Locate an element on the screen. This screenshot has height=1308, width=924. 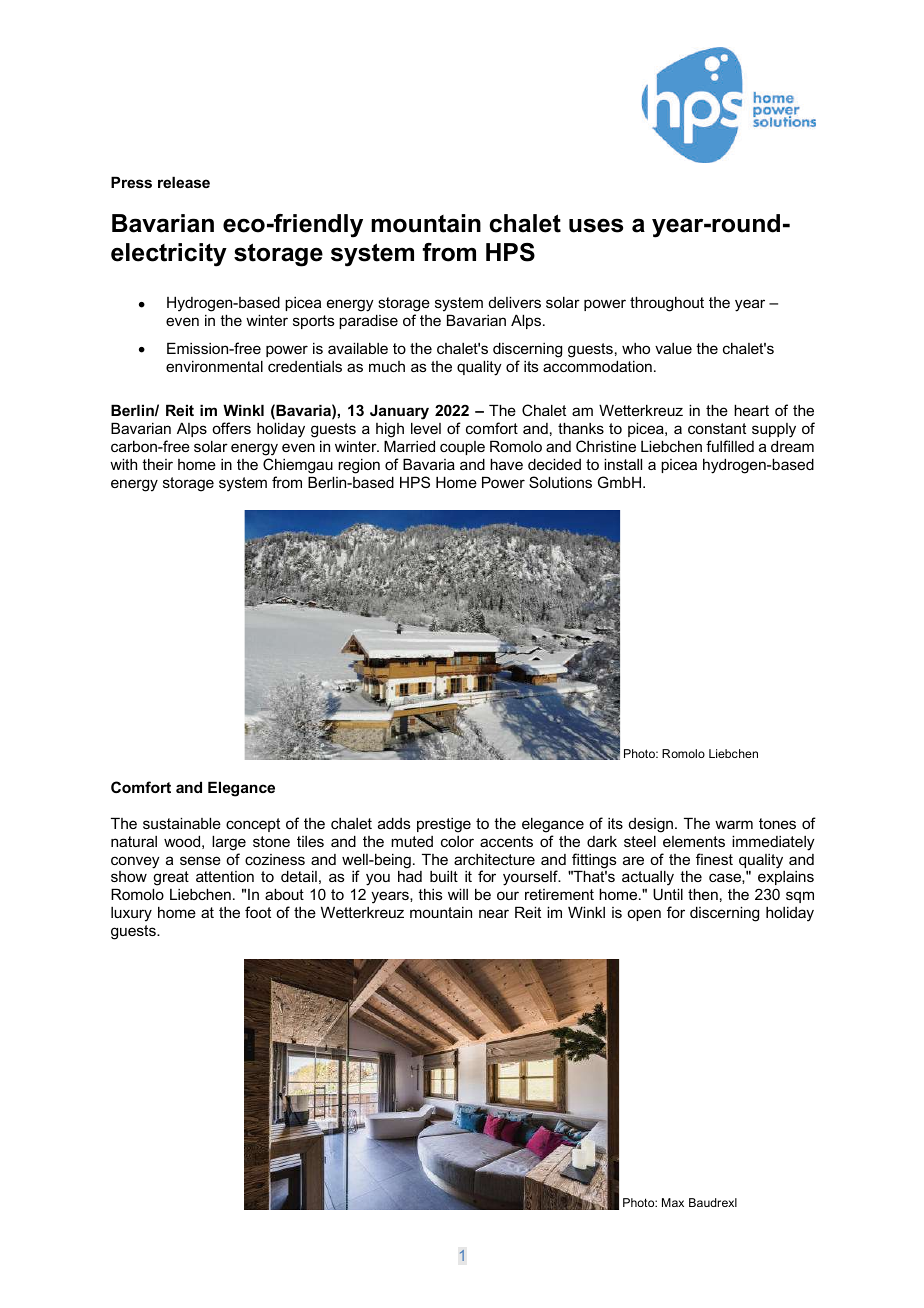
have is located at coordinates (506, 464).
